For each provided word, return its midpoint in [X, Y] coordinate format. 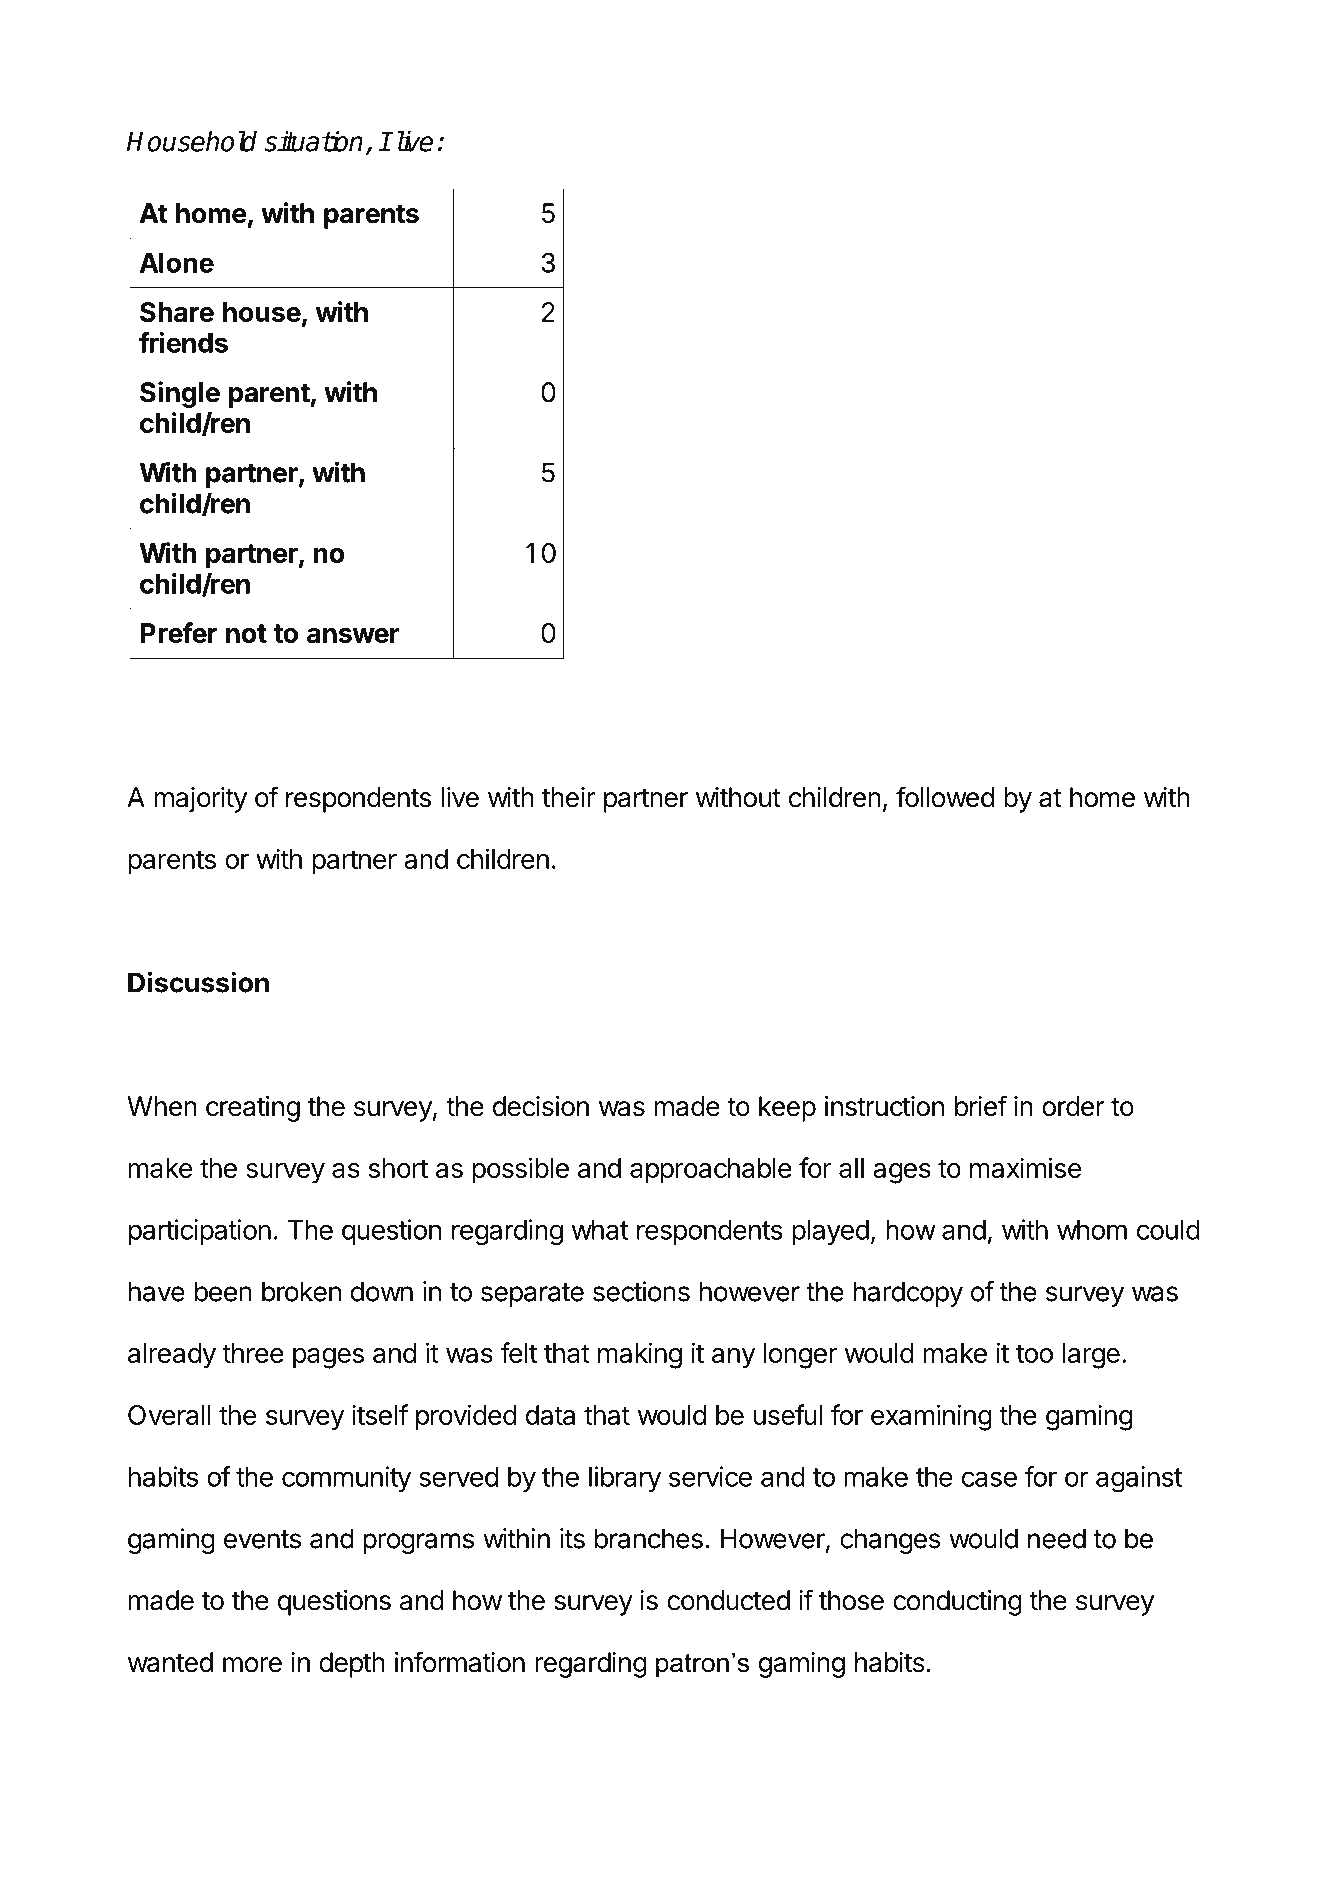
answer [353, 635]
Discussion [198, 982]
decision [541, 1106]
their [568, 797]
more [252, 1665]
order [1073, 1106]
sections [641, 1291]
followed [945, 797]
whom [1092, 1230]
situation [313, 141]
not [246, 633]
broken [301, 1291]
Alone [177, 263]
